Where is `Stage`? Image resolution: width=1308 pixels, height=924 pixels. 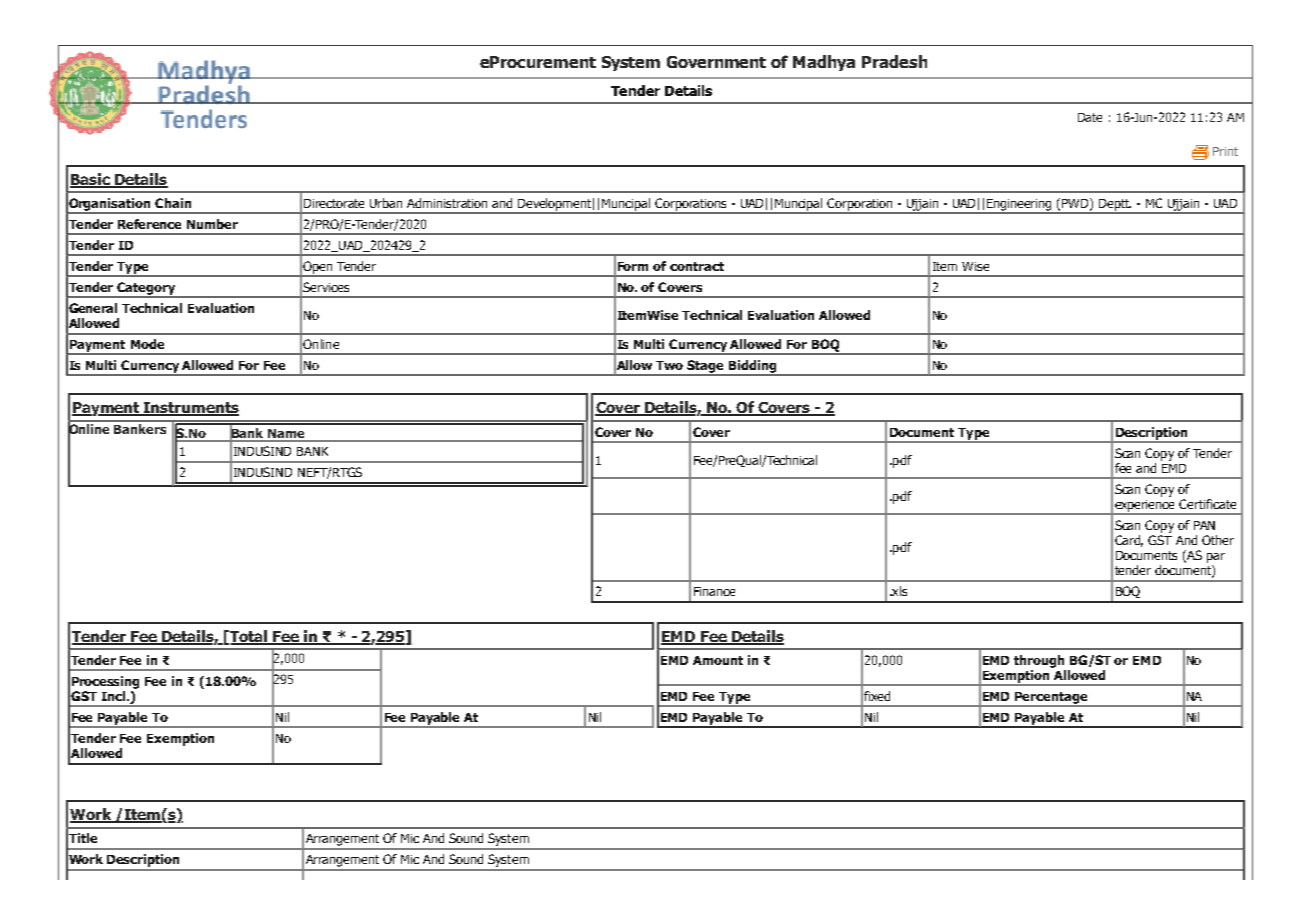
Stage is located at coordinates (705, 367).
